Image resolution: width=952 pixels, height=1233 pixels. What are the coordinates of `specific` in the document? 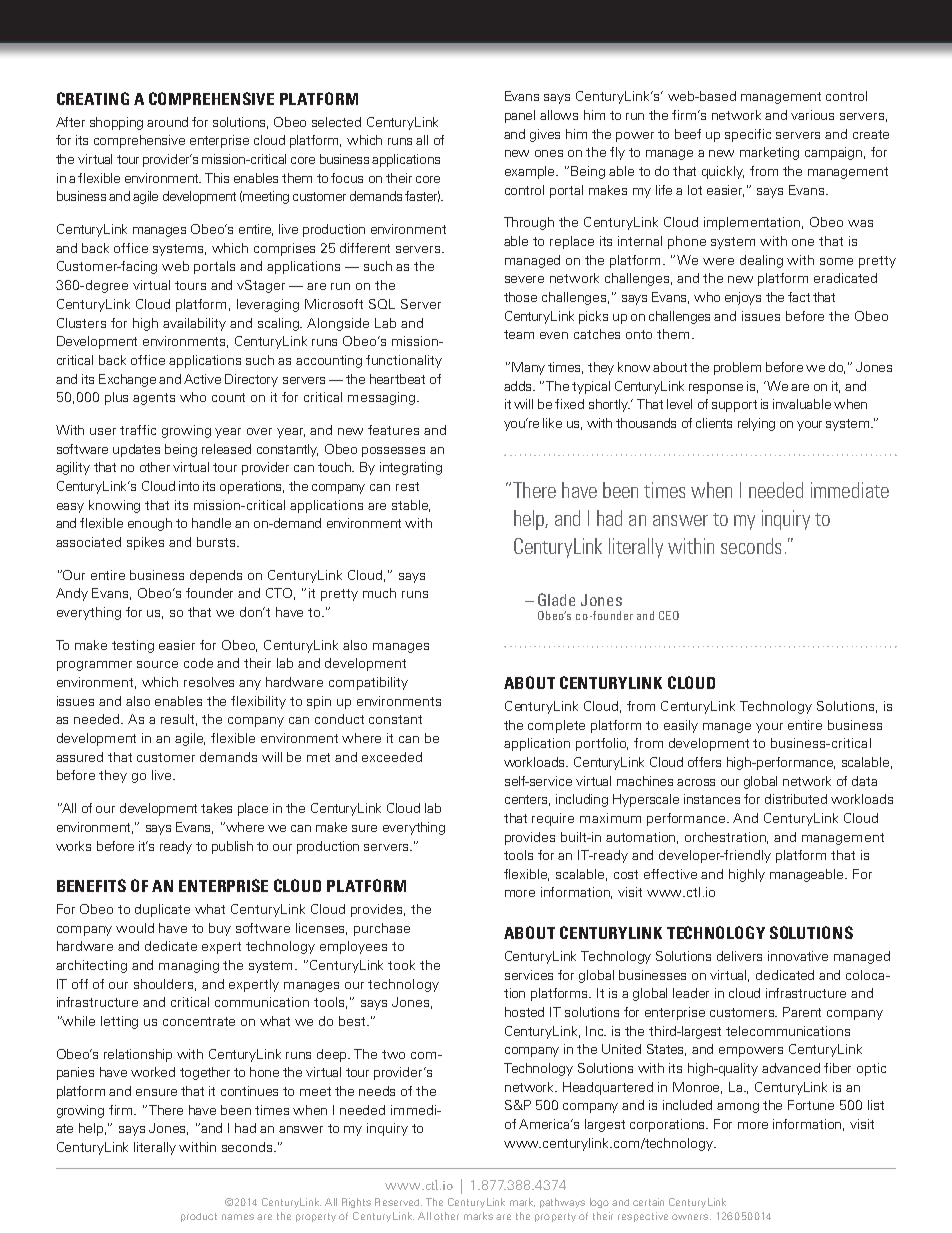 It's located at (748, 135).
